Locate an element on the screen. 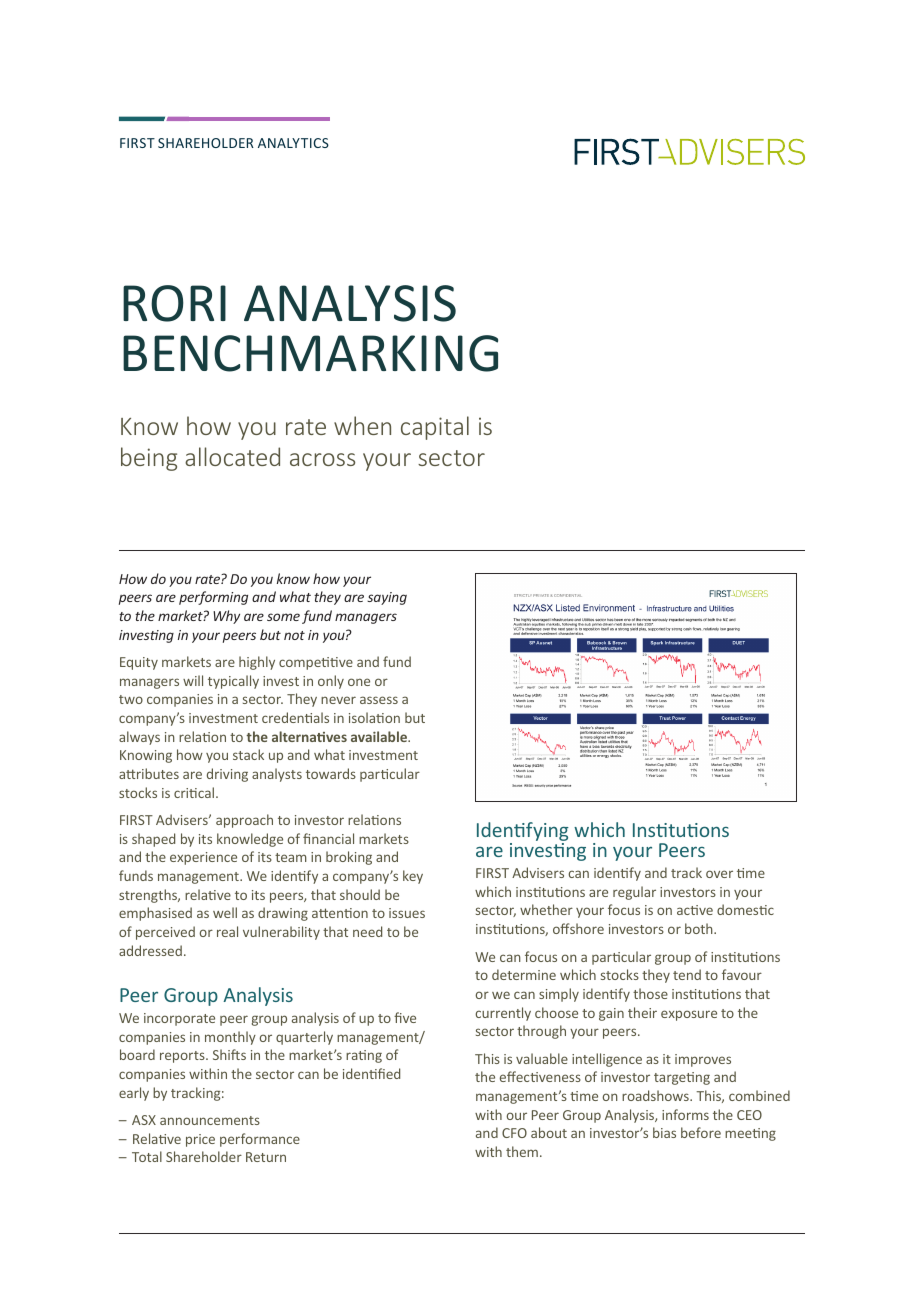 This screenshot has width=924, height=1308. ANALYTICS is located at coordinates (293, 143).
